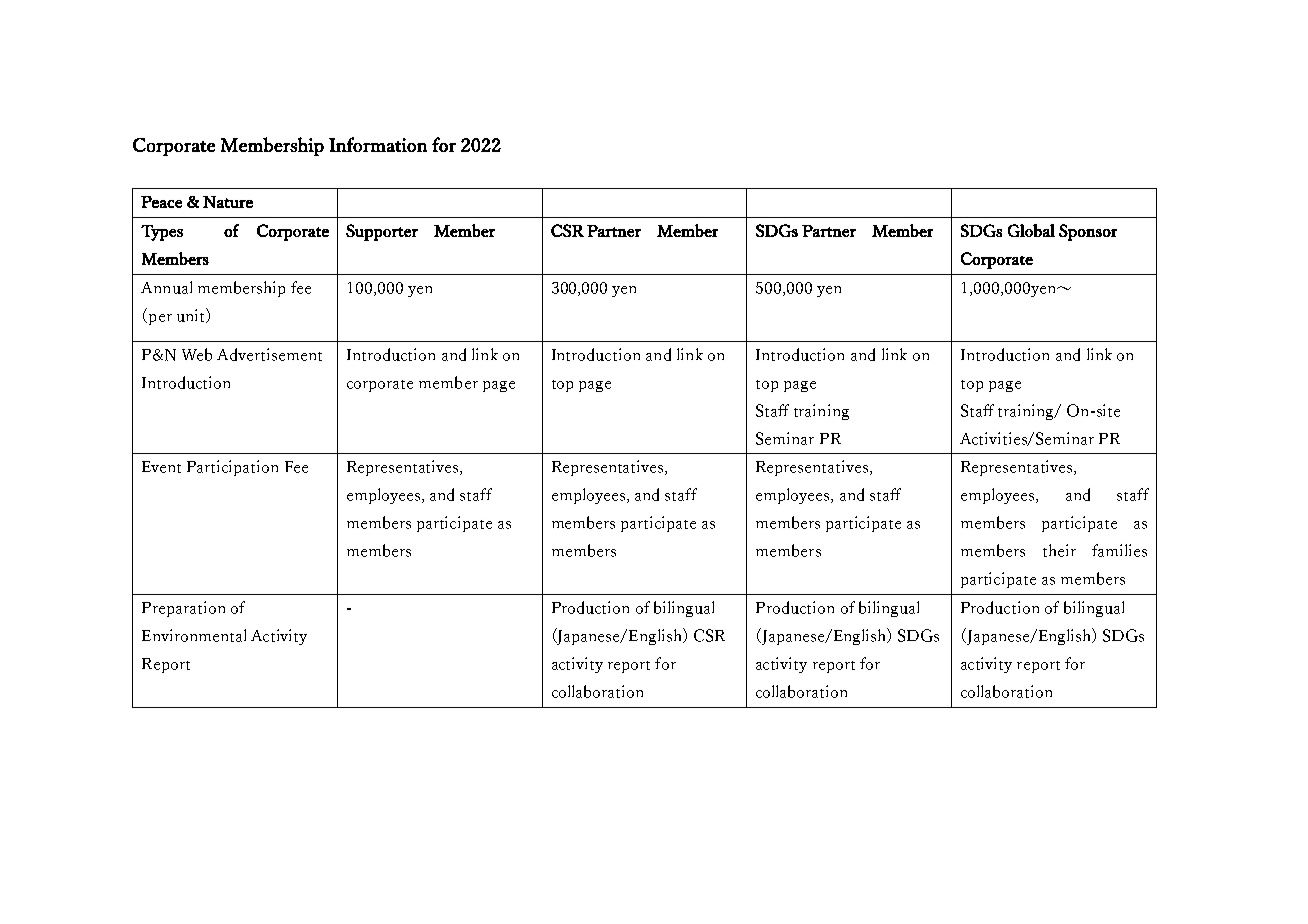 This screenshot has width=1308, height=924. What do you see at coordinates (194, 635) in the screenshot?
I see `Environmental` at bounding box center [194, 635].
